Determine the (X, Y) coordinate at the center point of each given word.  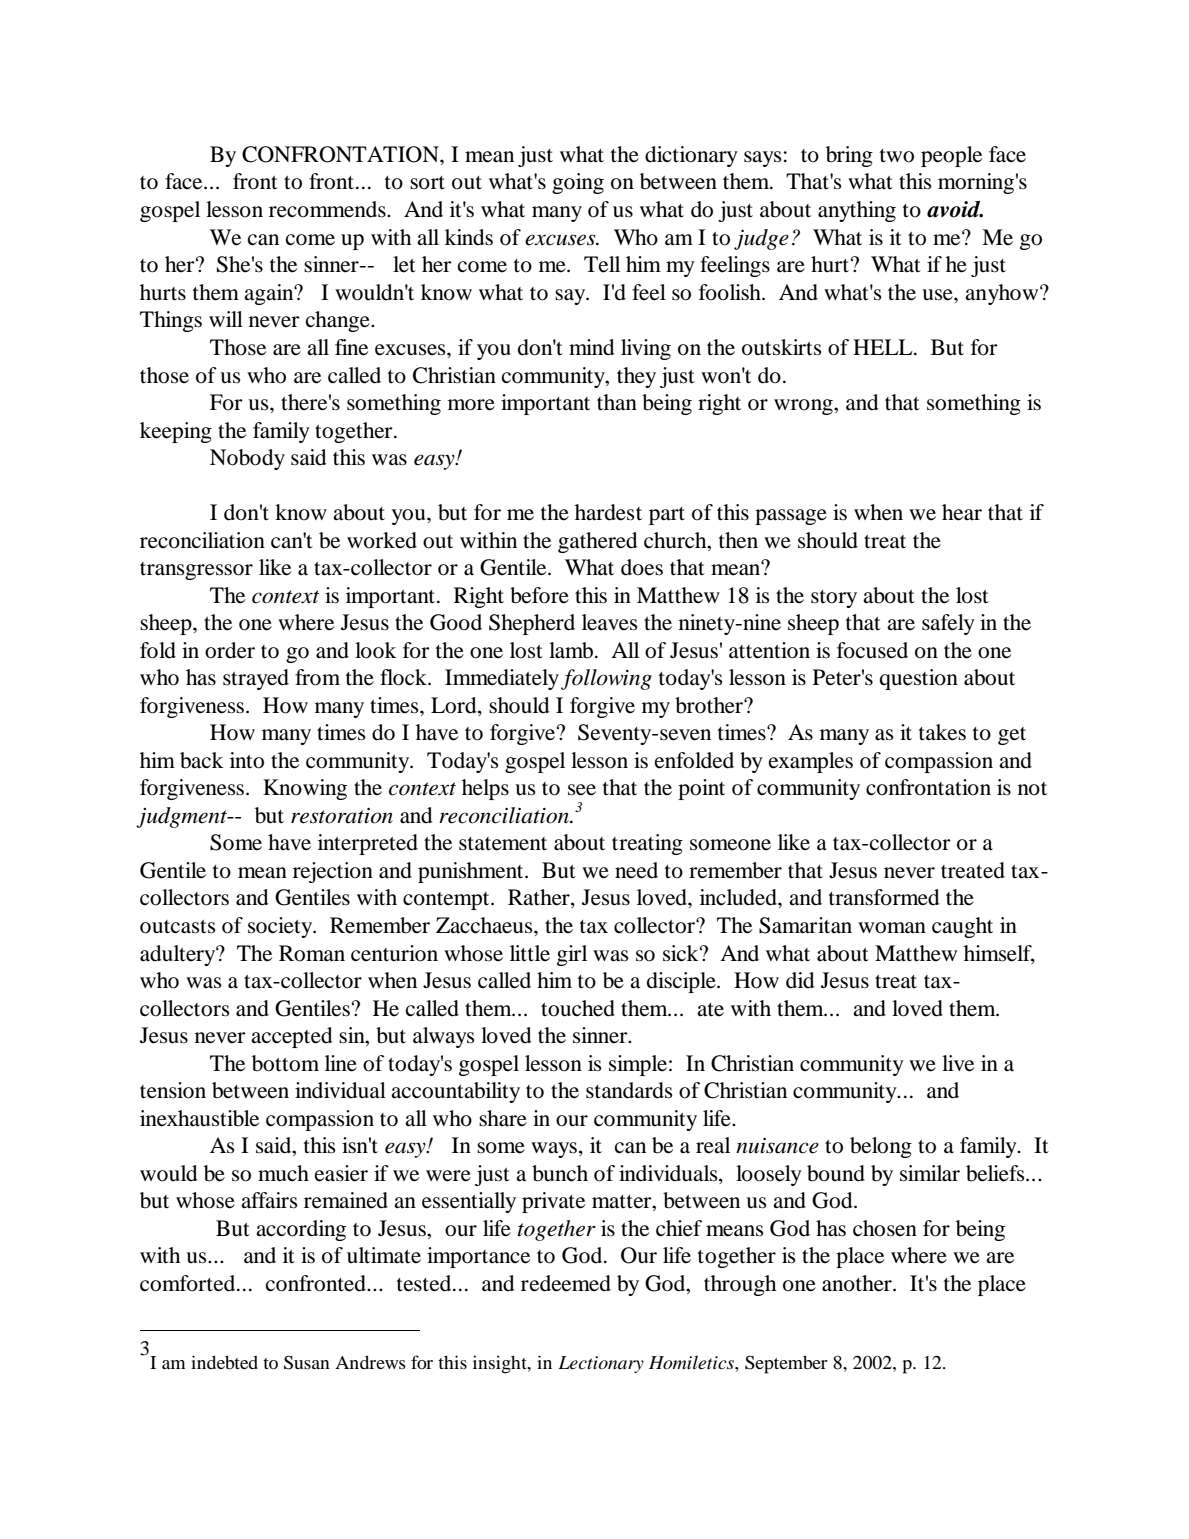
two (897, 156)
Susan (307, 1362)
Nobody (247, 459)
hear (962, 512)
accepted (291, 1037)
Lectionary (601, 1364)
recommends (328, 209)
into (247, 760)
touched (578, 1008)
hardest (608, 512)
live (958, 1063)
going (578, 183)
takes (942, 732)
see (582, 790)
